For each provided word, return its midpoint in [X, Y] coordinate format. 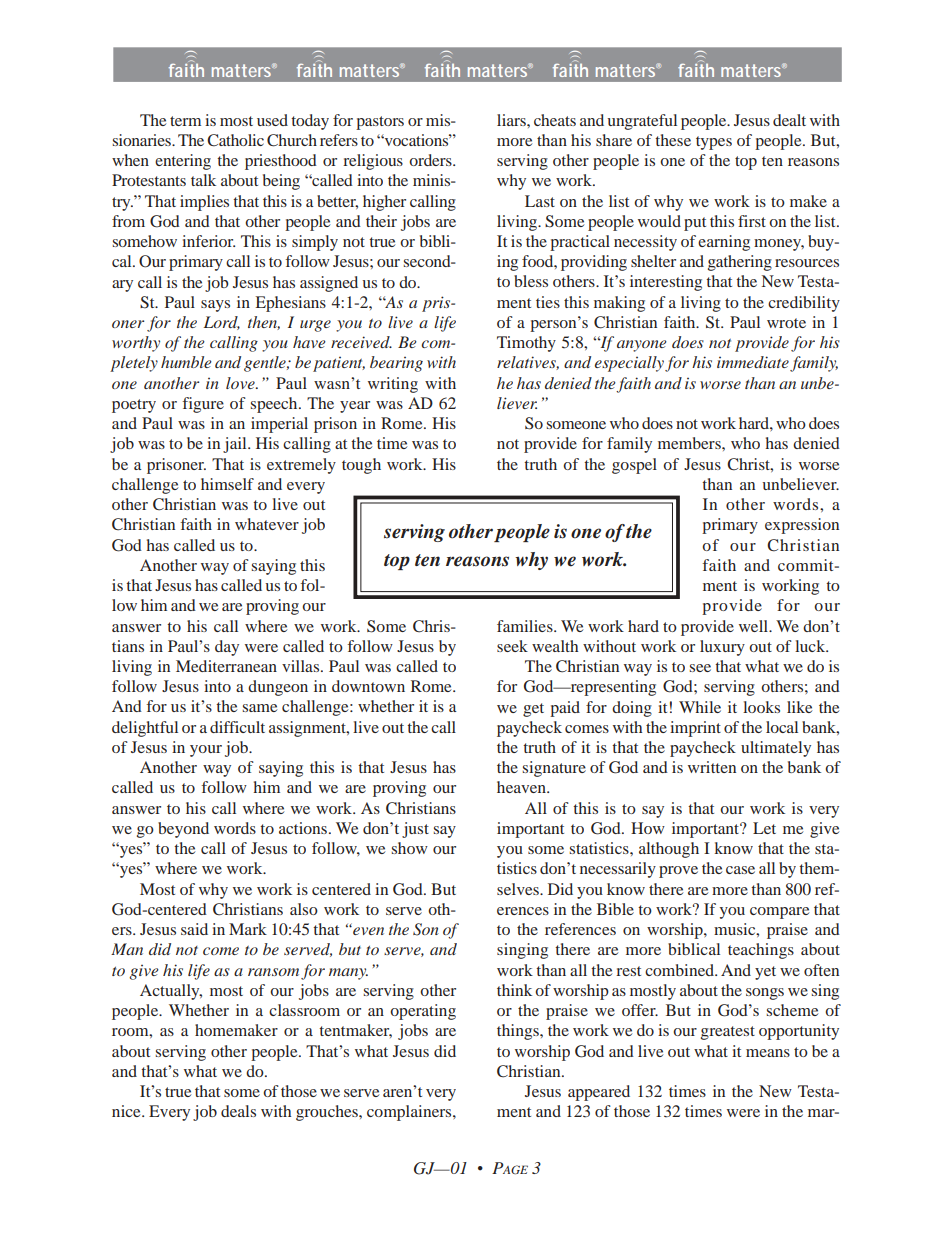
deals [238, 1111]
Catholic [235, 140]
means [768, 1053]
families [526, 626]
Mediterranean [226, 666]
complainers [410, 1113]
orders [431, 160]
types [714, 143]
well [754, 626]
